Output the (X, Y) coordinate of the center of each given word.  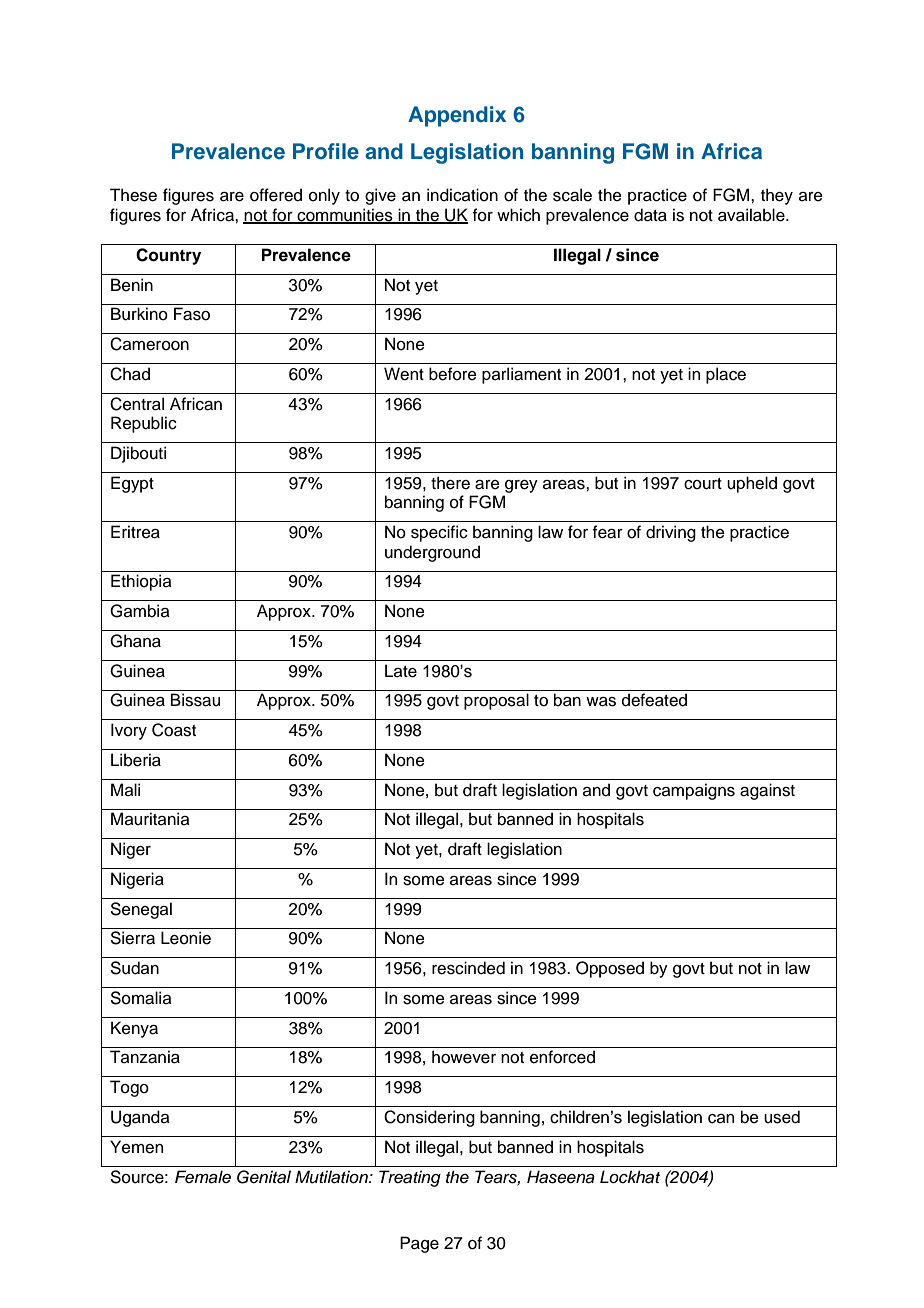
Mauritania (150, 819)
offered (276, 195)
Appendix (457, 116)
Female (203, 1177)
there (450, 483)
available (752, 215)
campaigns (694, 791)
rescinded (468, 968)
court (703, 484)
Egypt (132, 484)
